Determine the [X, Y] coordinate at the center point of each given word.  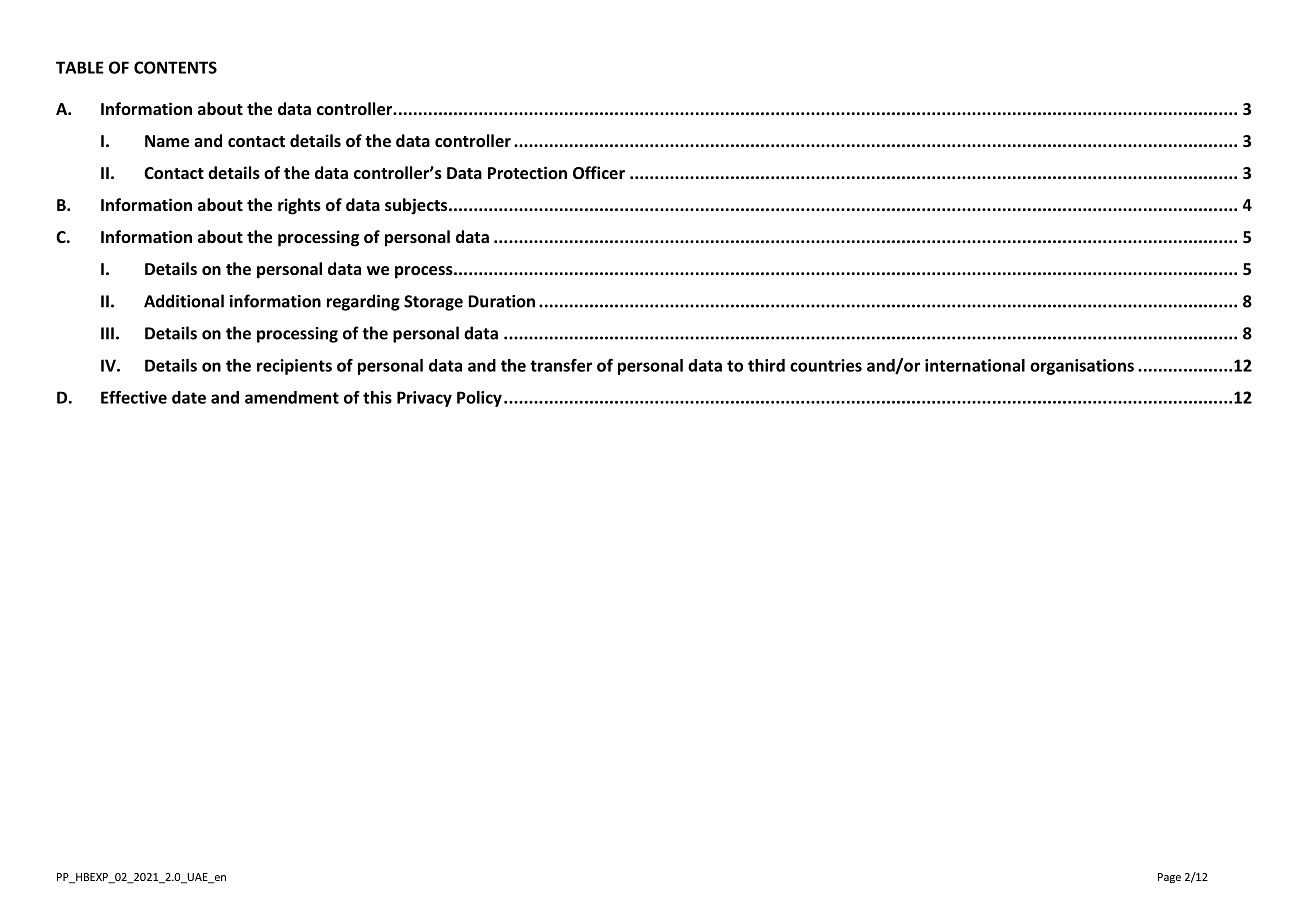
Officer [599, 172]
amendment [292, 397]
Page [1169, 878]
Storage [433, 303]
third [766, 365]
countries [826, 365]
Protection [527, 172]
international [975, 365]
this [377, 397]
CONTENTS [175, 67]
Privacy [424, 399]
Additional [184, 301]
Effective [134, 397]
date [189, 397]
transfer [561, 365]
